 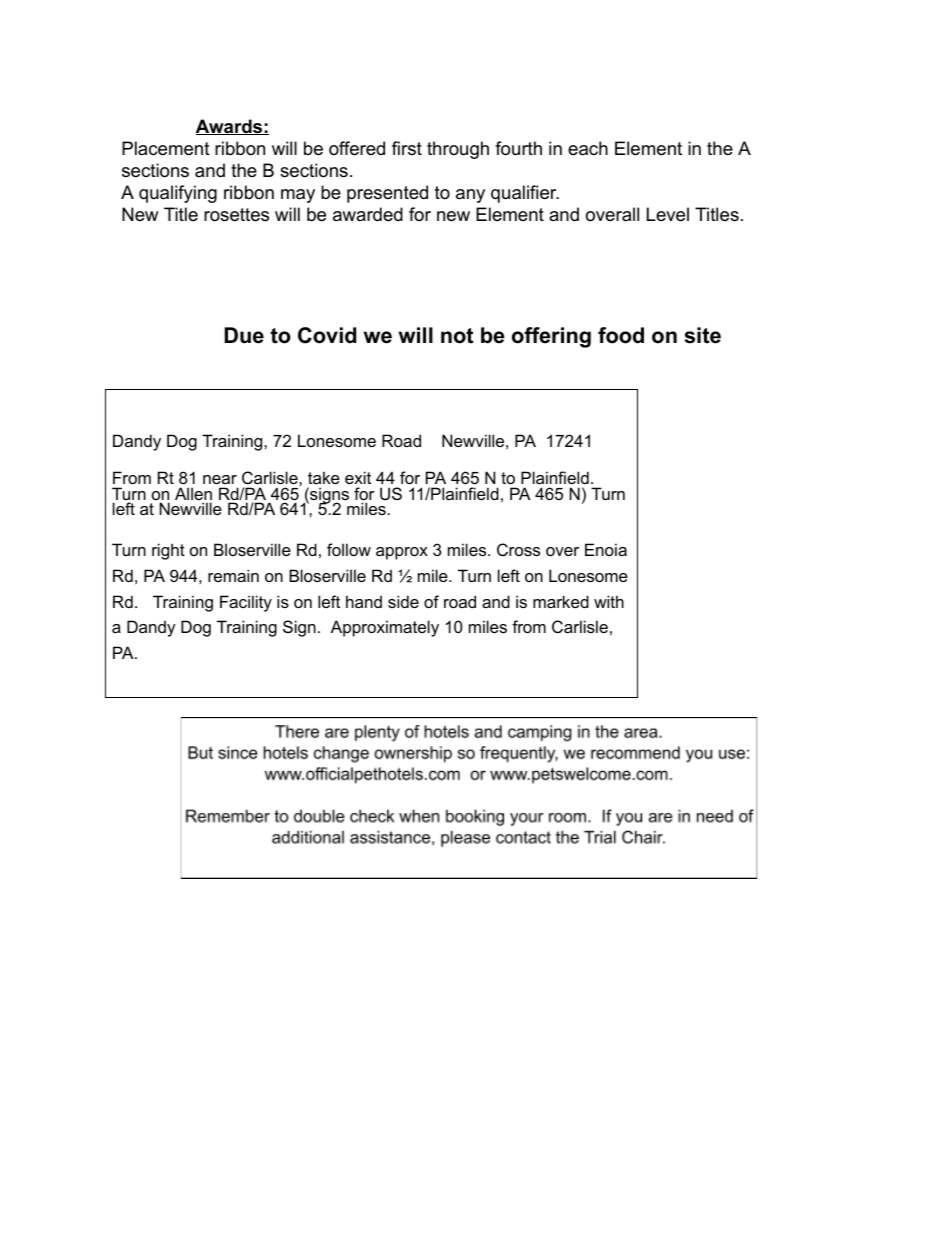 What do you see at coordinates (230, 127) in the screenshot?
I see `Awards` at bounding box center [230, 127].
